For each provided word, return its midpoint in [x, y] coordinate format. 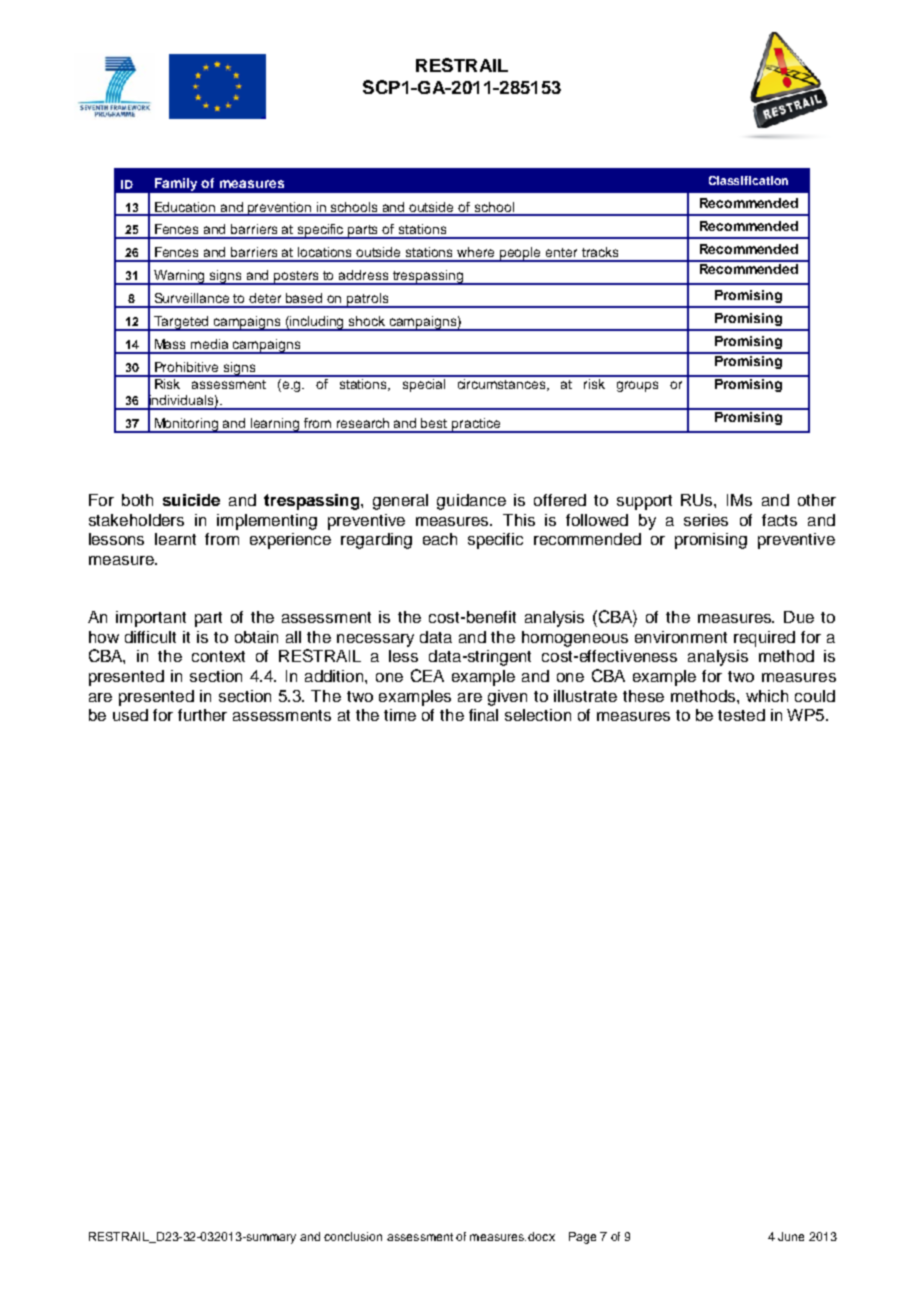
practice [476, 425]
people [521, 254]
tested [741, 715]
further [202, 715]
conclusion [353, 1236]
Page [582, 1238]
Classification [748, 180]
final [483, 715]
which [767, 696]
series [706, 520]
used [130, 715]
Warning [180, 277]
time [400, 715]
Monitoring [187, 425]
